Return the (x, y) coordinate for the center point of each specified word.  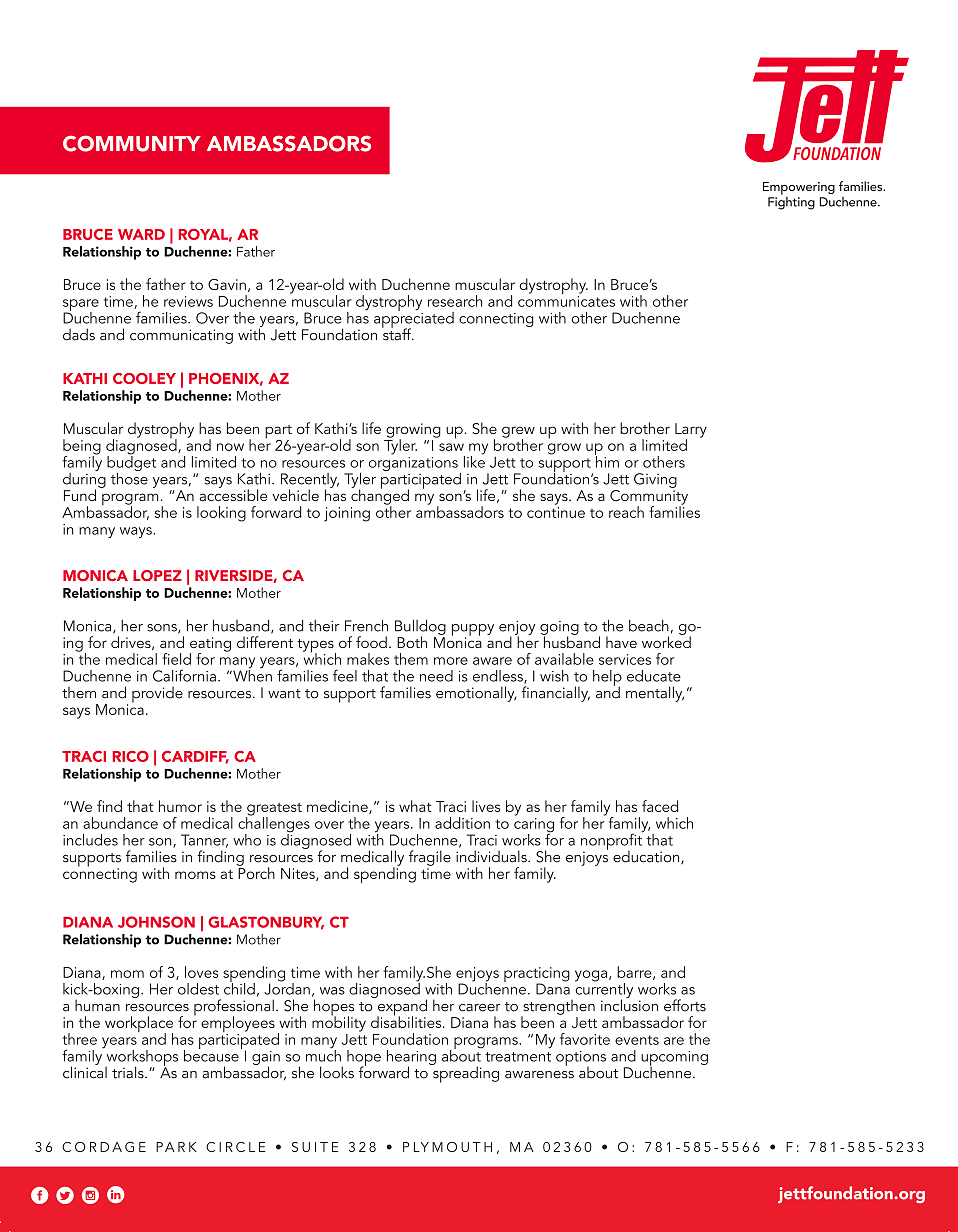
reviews (188, 301)
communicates (566, 301)
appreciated (414, 319)
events (637, 1040)
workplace (139, 1025)
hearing (411, 1058)
